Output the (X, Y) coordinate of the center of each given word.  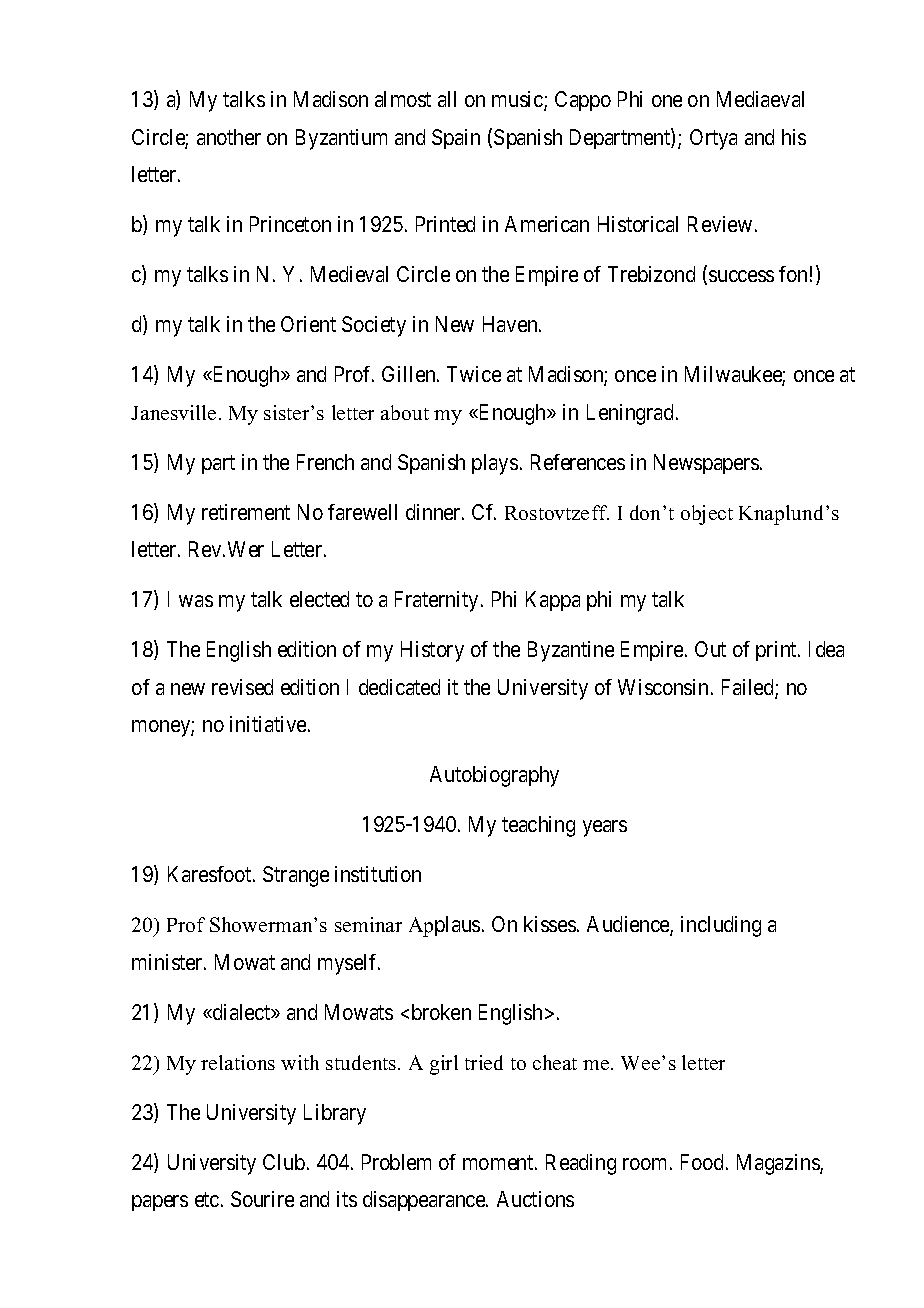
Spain (456, 139)
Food (702, 1162)
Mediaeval (760, 99)
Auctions (535, 1199)
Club (284, 1162)
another (229, 137)
